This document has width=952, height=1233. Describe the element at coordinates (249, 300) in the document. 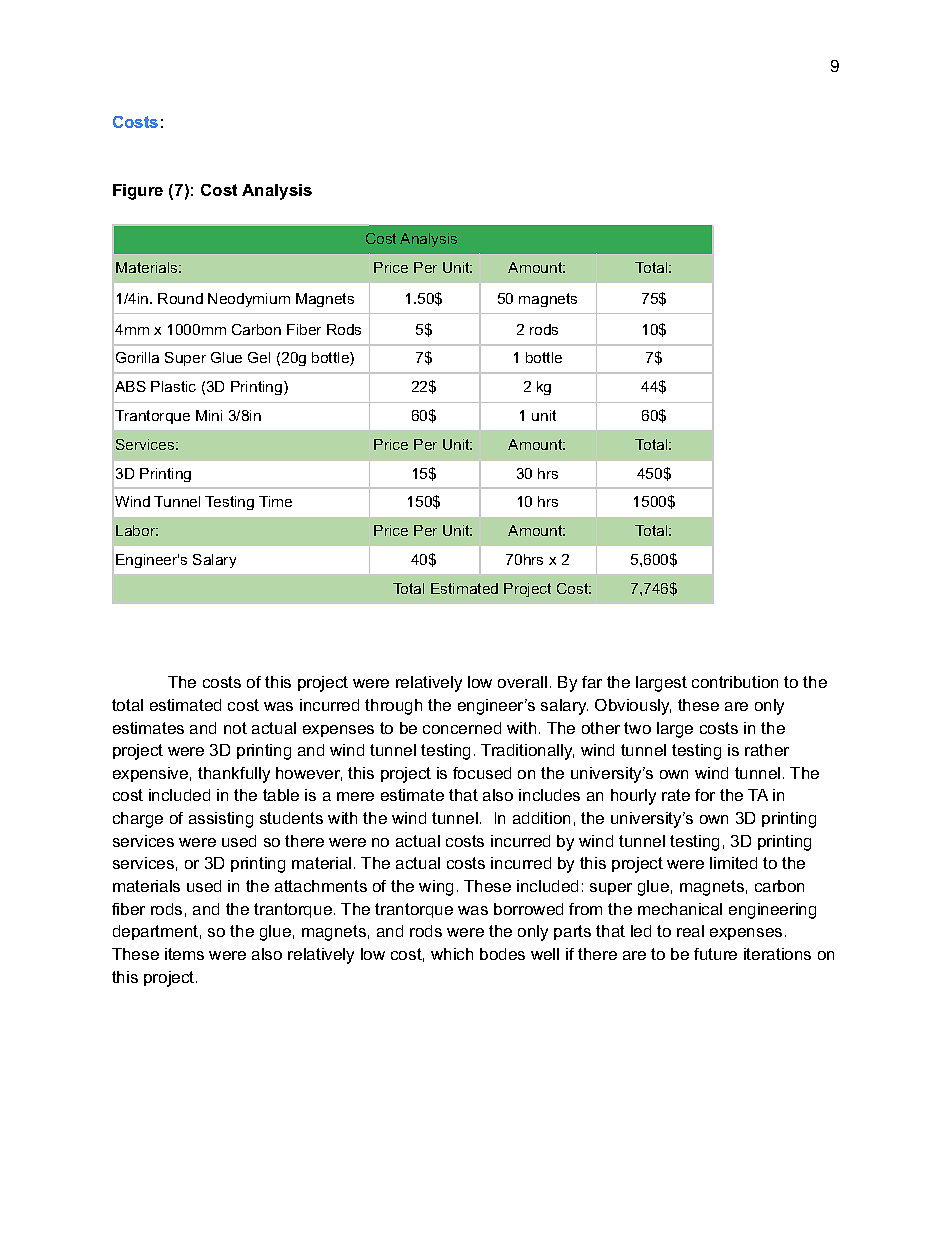

I see `Neodymium` at that location.
